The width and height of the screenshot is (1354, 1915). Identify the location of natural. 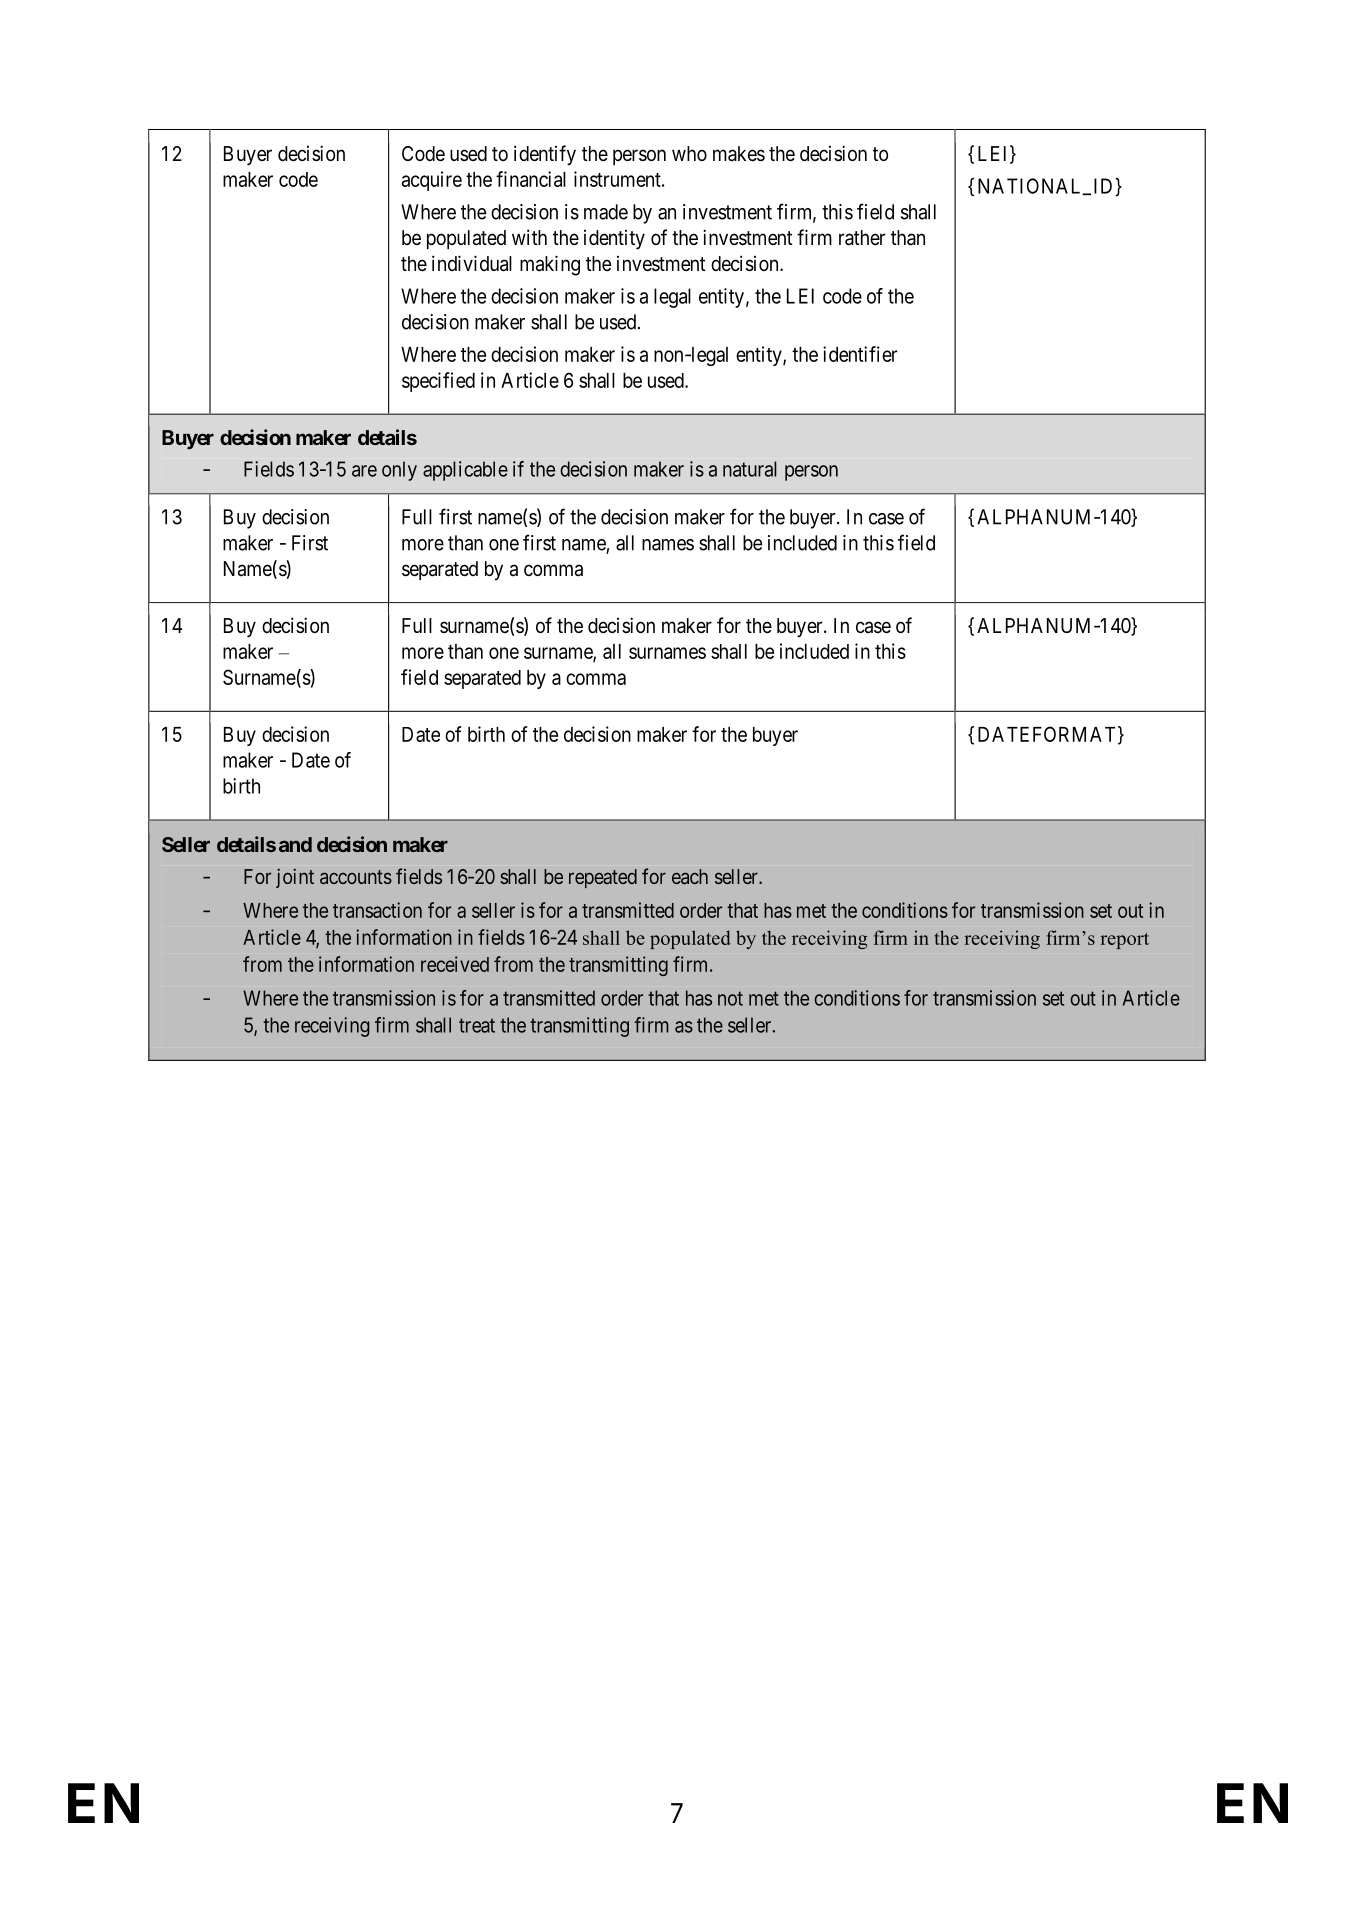
(750, 469).
